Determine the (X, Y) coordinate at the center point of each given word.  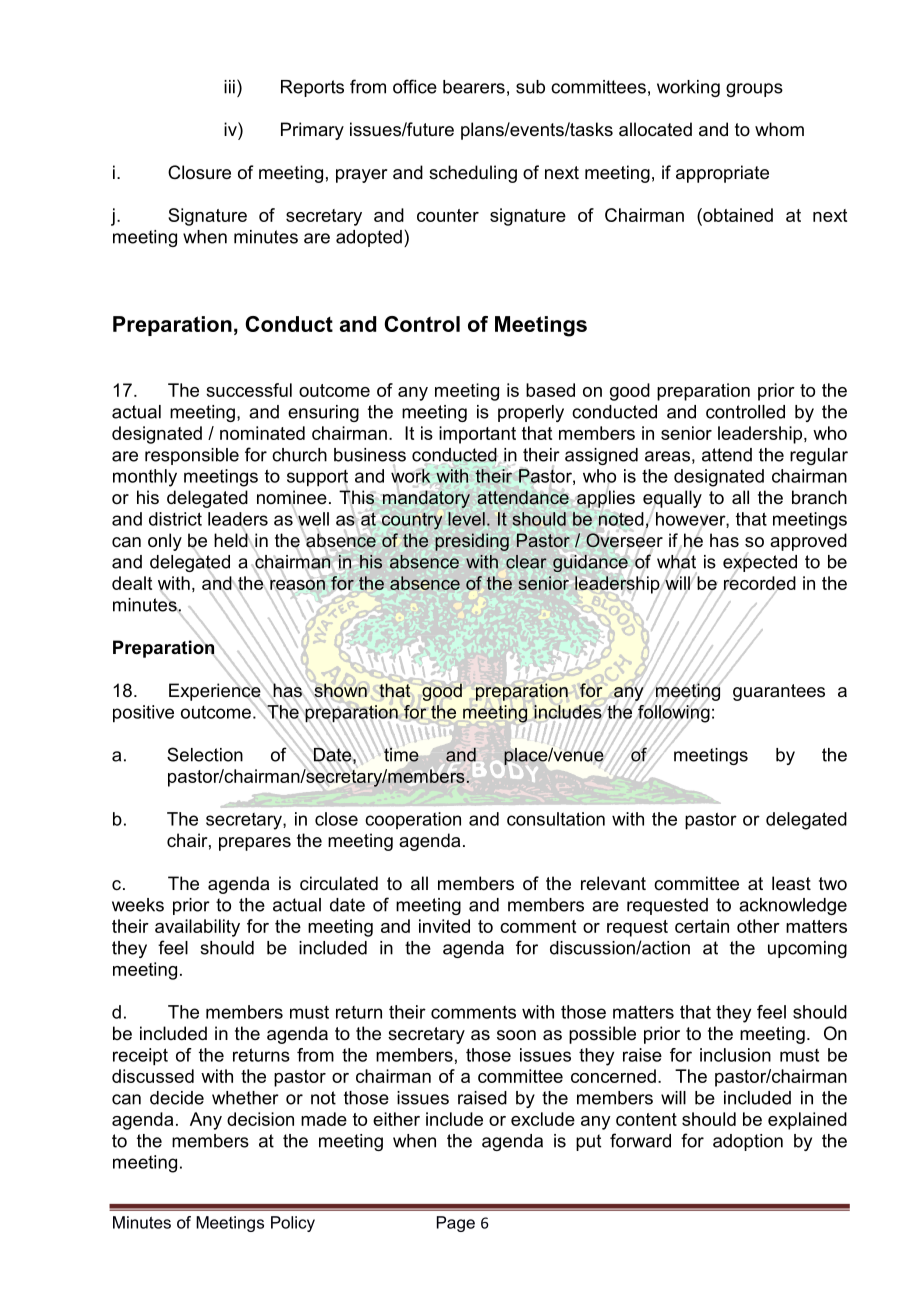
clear (526, 562)
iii (229, 87)
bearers (474, 87)
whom (779, 129)
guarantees (779, 692)
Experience (216, 692)
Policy (293, 1224)
